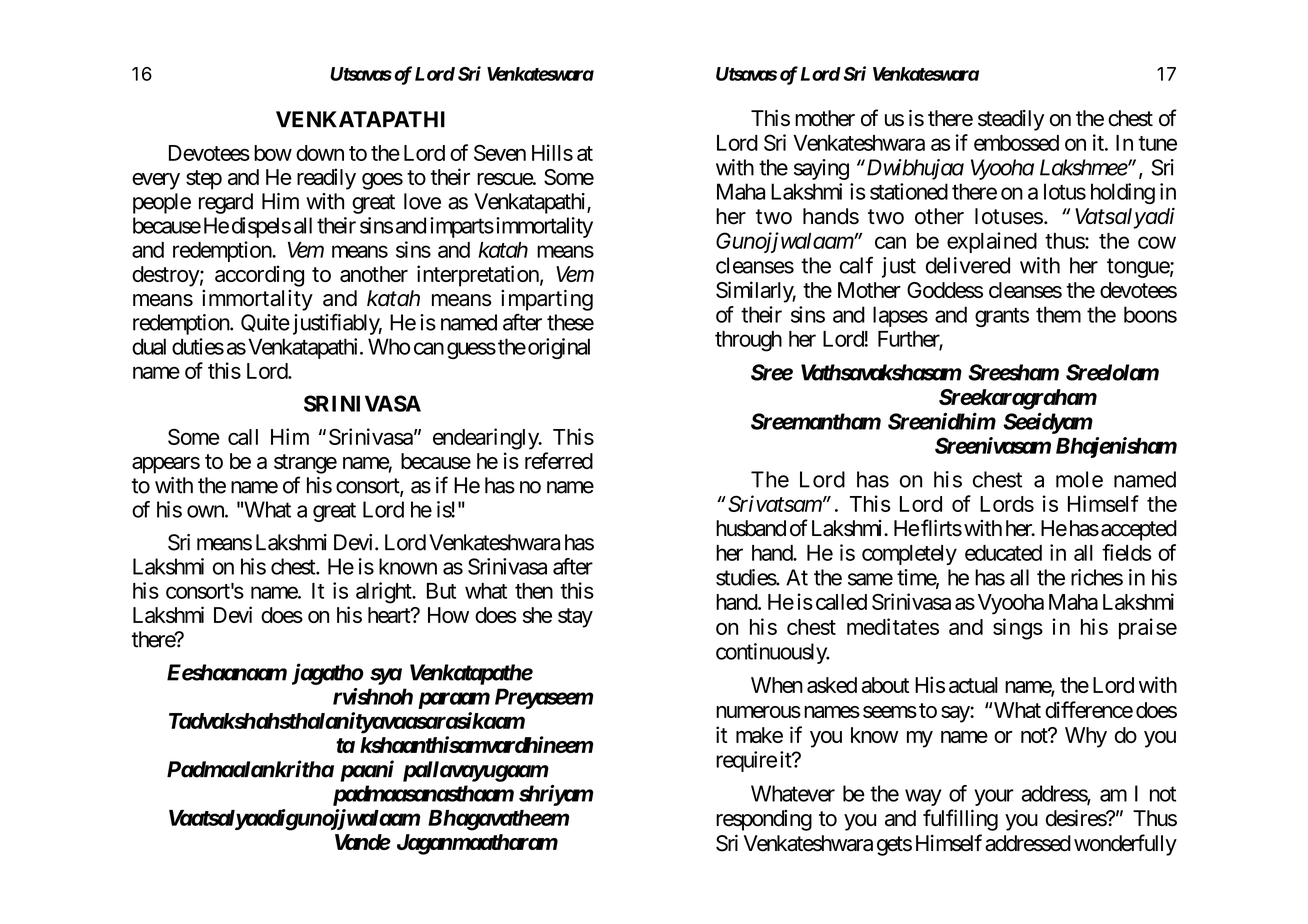  What do you see at coordinates (273, 153) in the image?
I see `bow` at bounding box center [273, 153].
